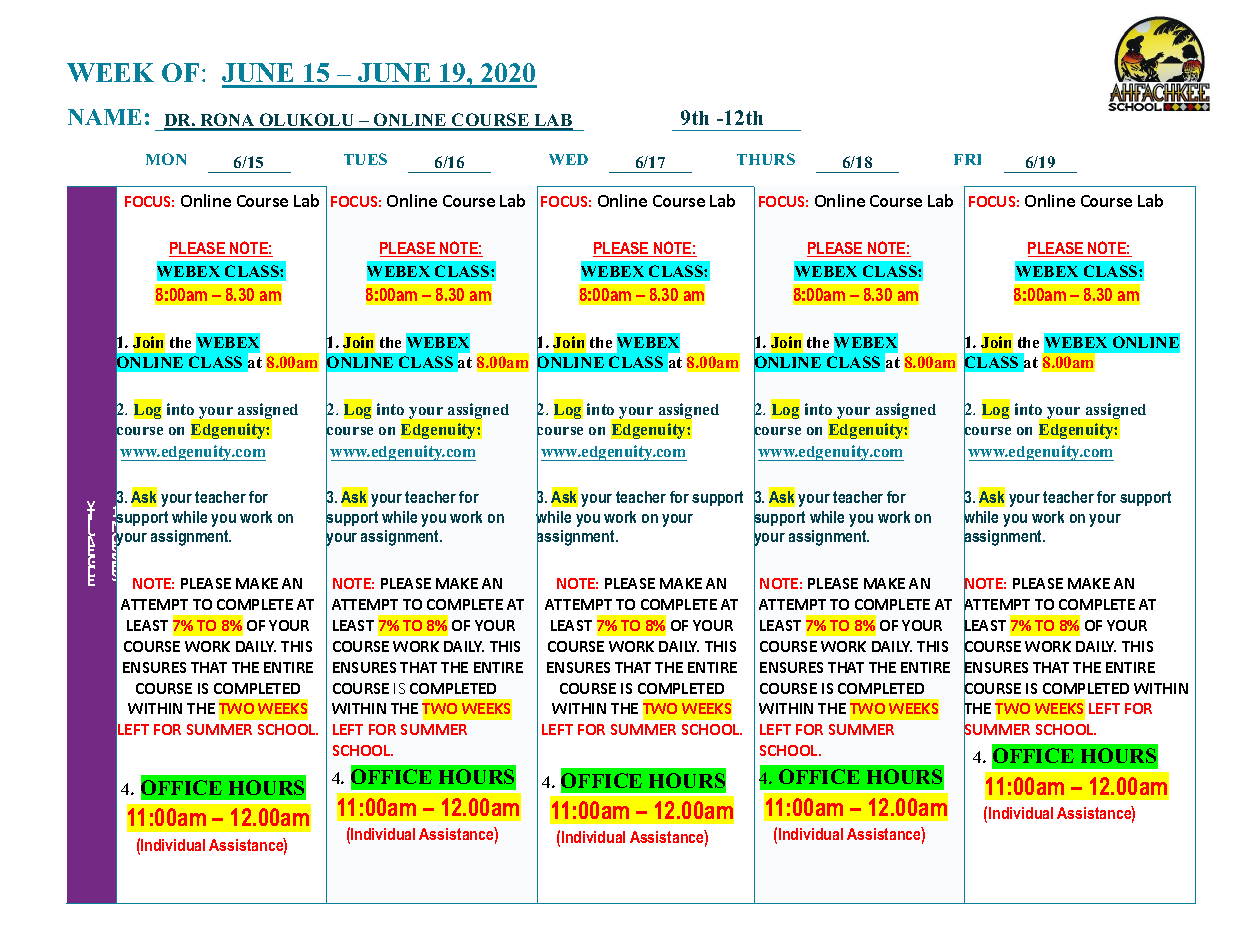  I want to click on FRI, so click(967, 159).
